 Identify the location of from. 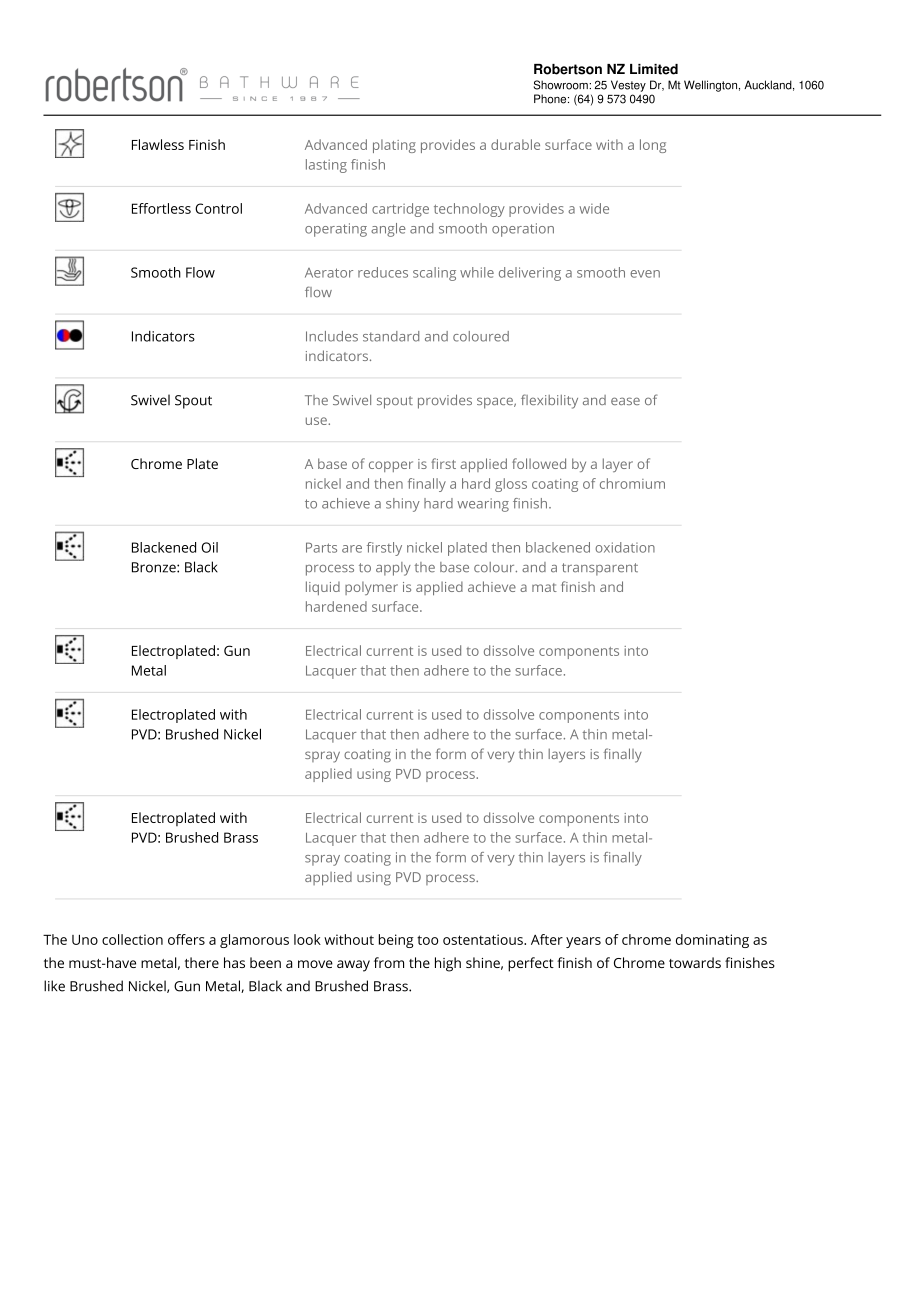
(389, 962).
